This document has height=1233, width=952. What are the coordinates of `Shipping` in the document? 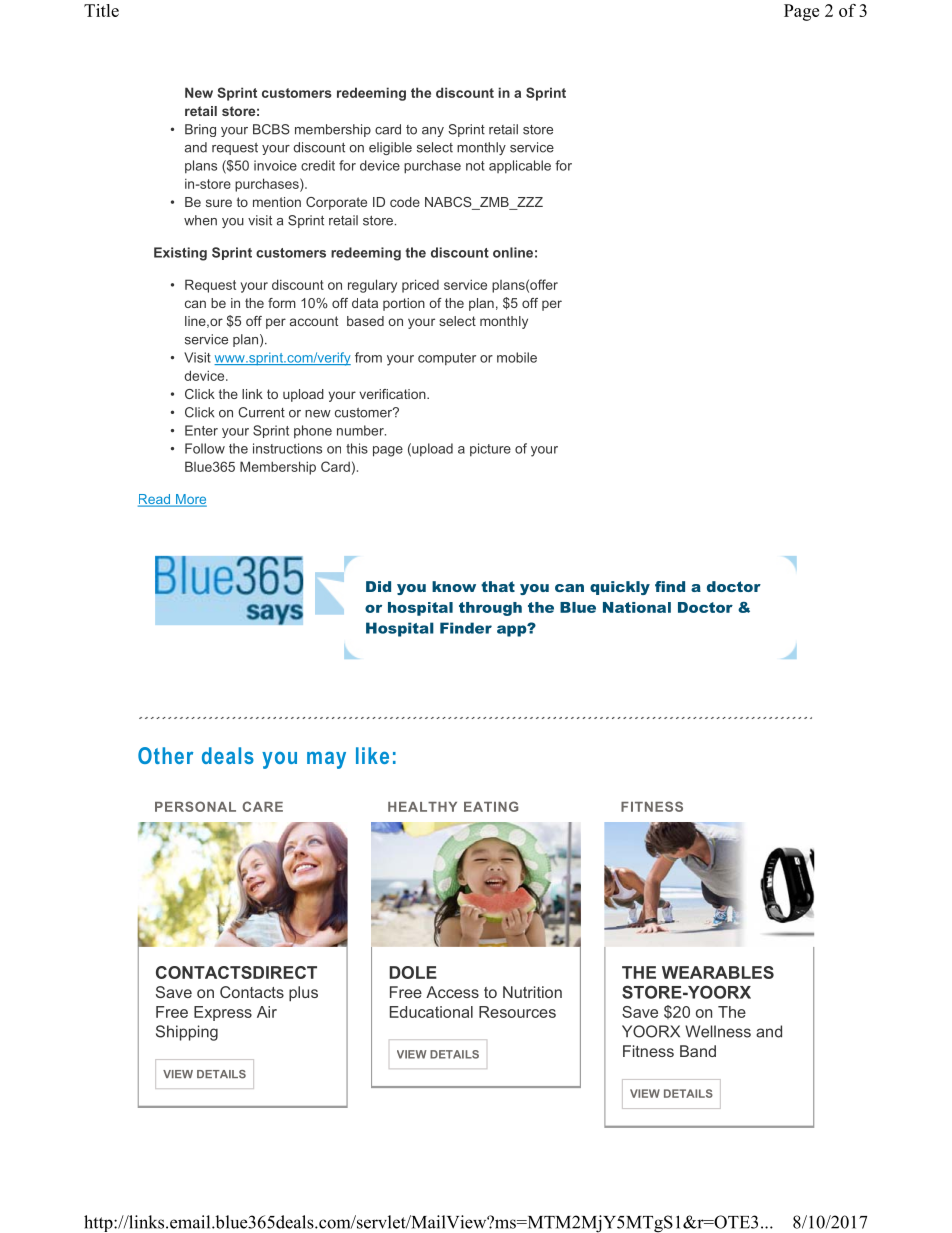 It's located at (187, 1033).
